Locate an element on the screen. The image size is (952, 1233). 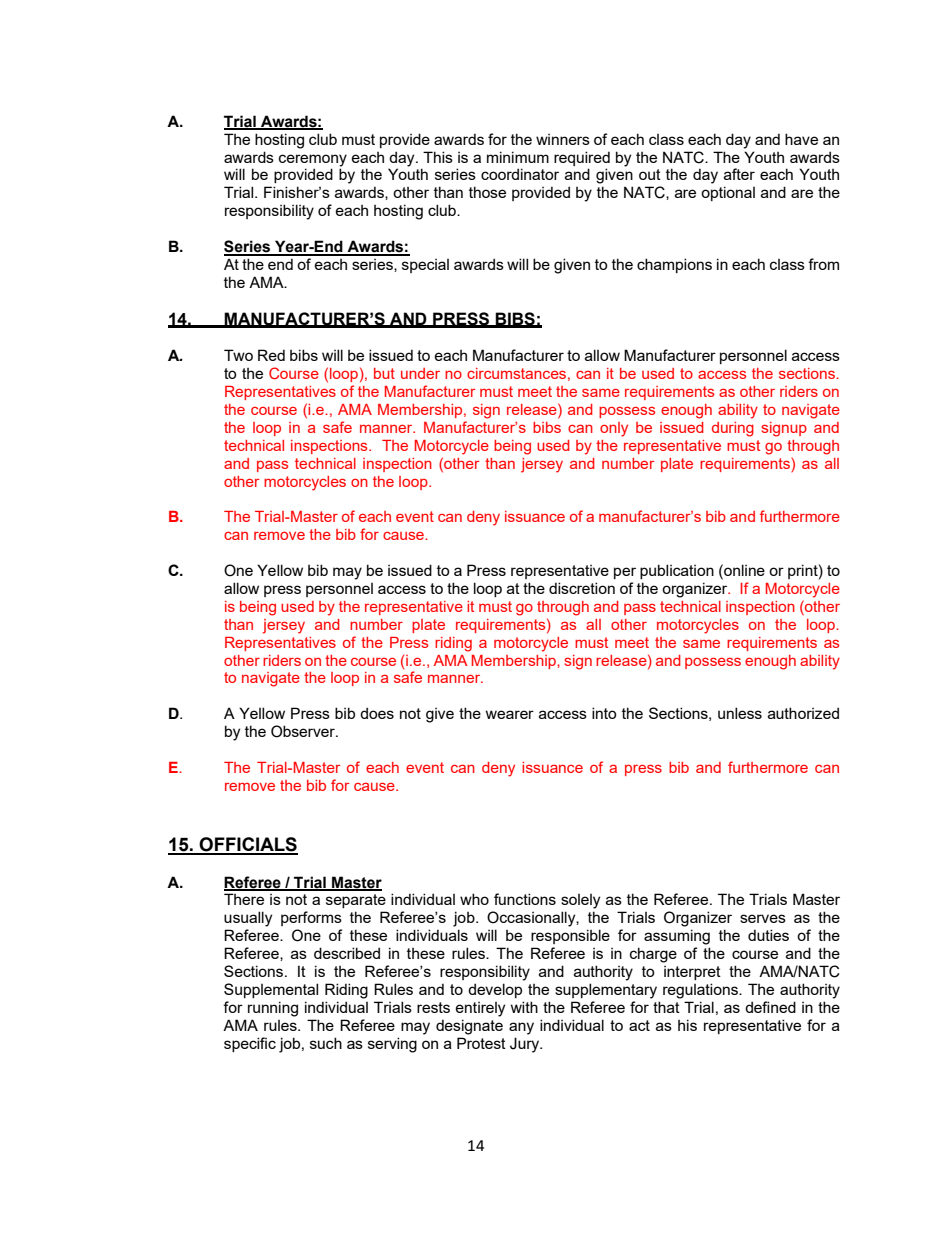
Observer is located at coordinates (304, 731).
